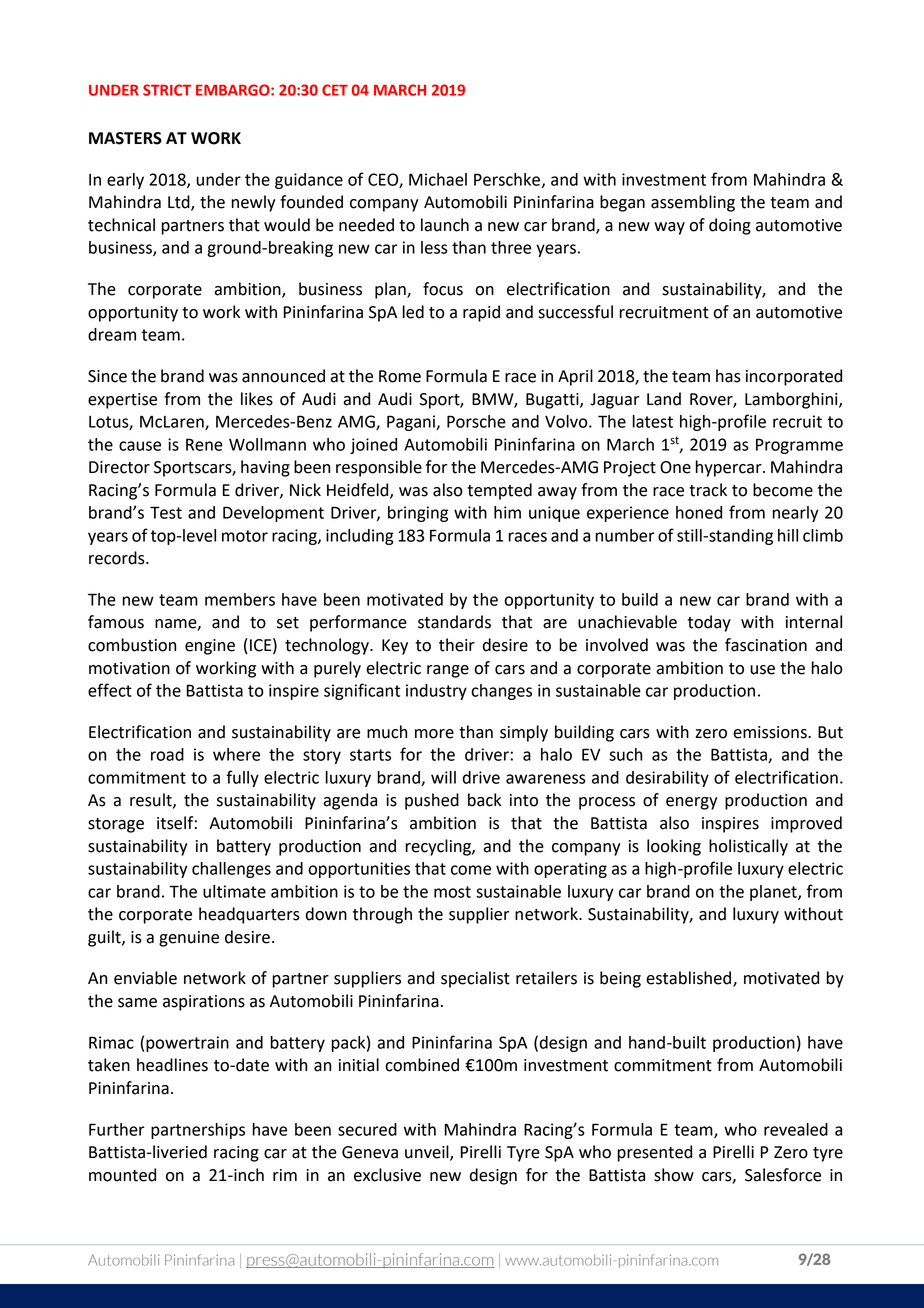 This screenshot has width=924, height=1308. I want to click on track, so click(708, 490).
